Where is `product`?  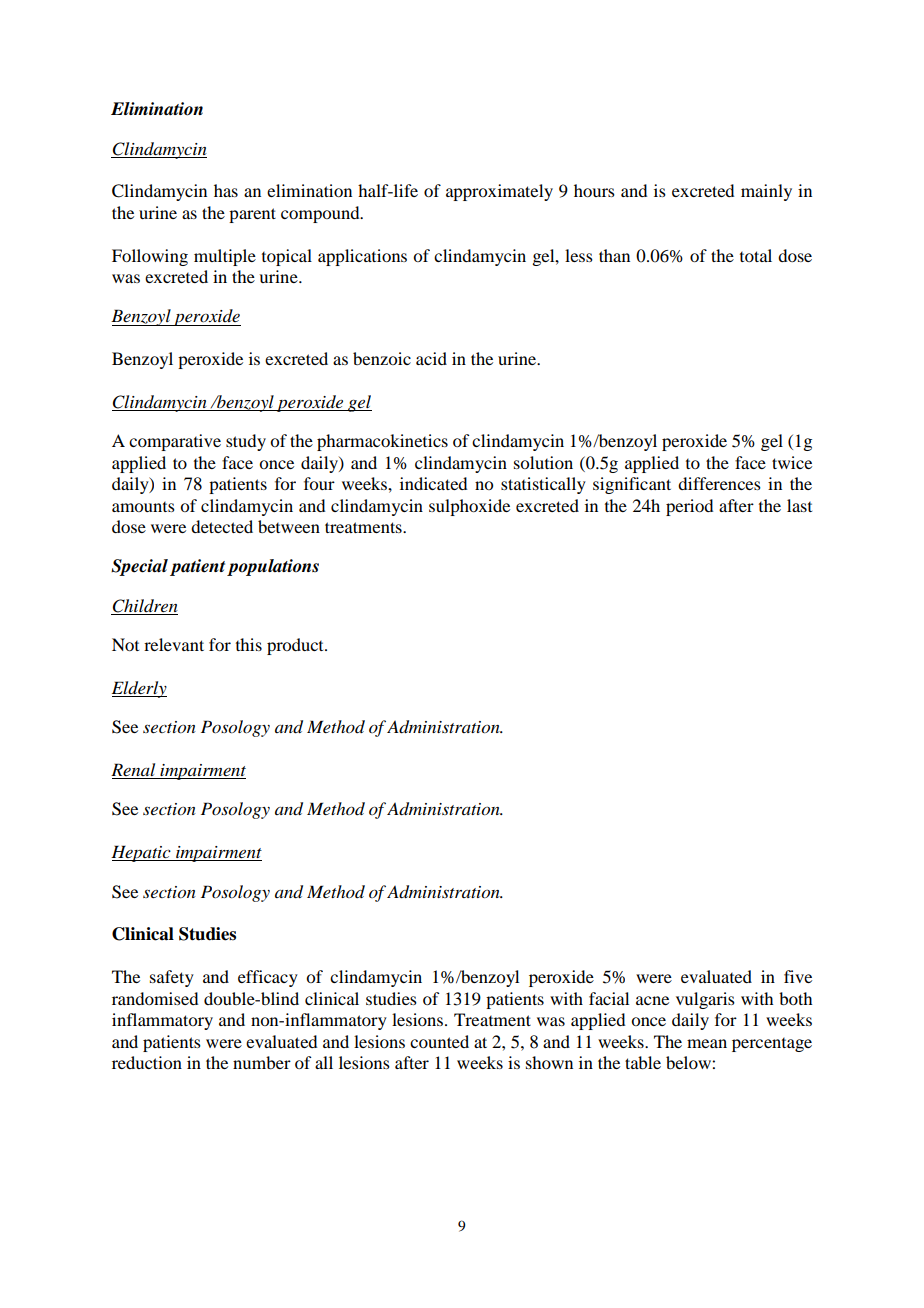
product is located at coordinates (296, 646).
